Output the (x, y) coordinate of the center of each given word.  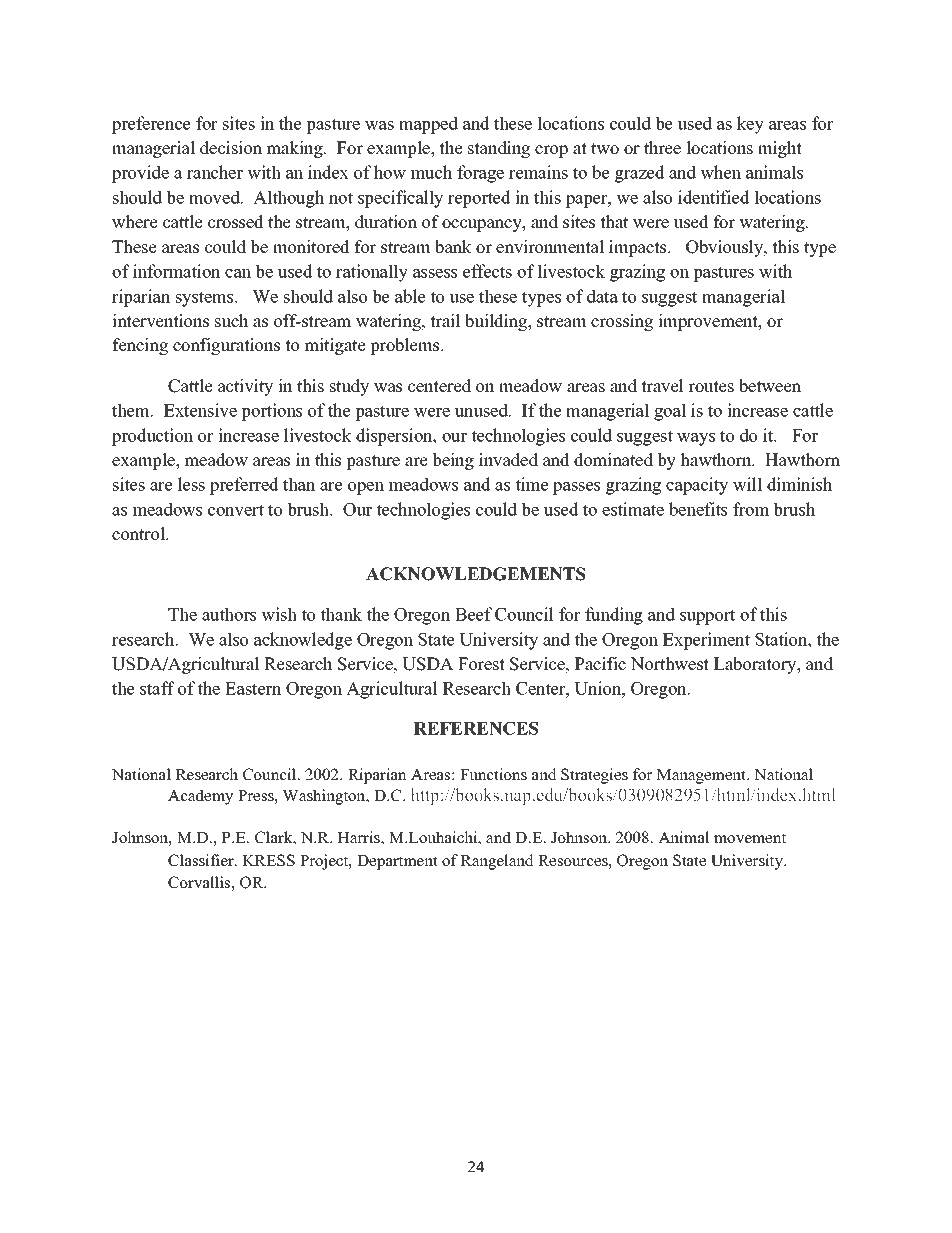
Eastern (253, 688)
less (191, 484)
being (453, 461)
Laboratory (756, 665)
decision (231, 148)
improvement (709, 322)
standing (499, 149)
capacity (697, 486)
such (231, 321)
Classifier (202, 860)
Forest (481, 664)
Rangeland (497, 862)
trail (445, 320)
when (720, 172)
